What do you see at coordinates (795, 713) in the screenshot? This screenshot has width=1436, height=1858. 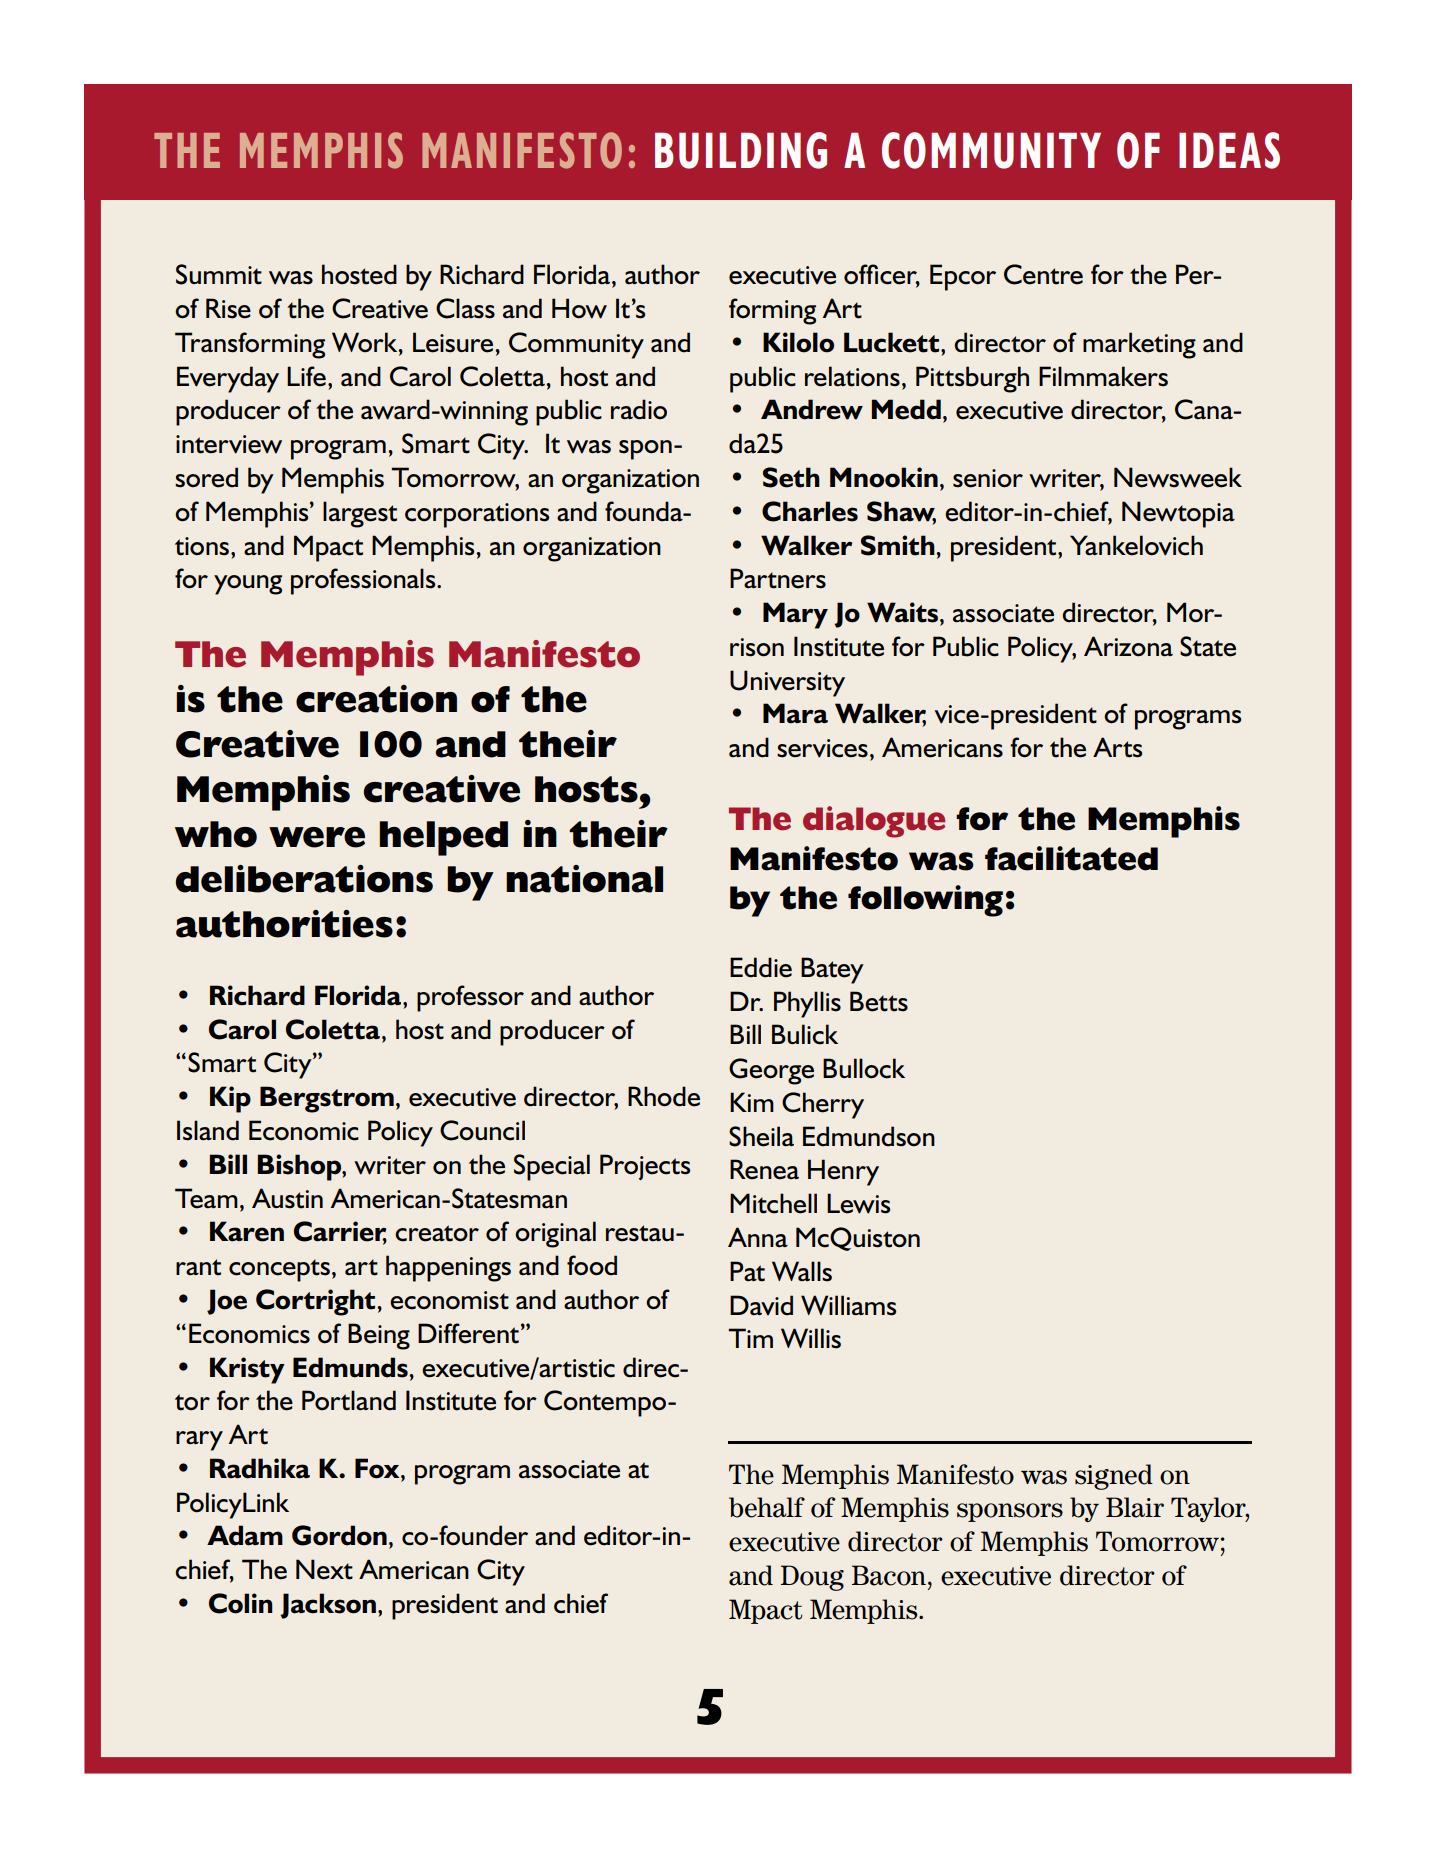 I see `Mara` at bounding box center [795, 713].
